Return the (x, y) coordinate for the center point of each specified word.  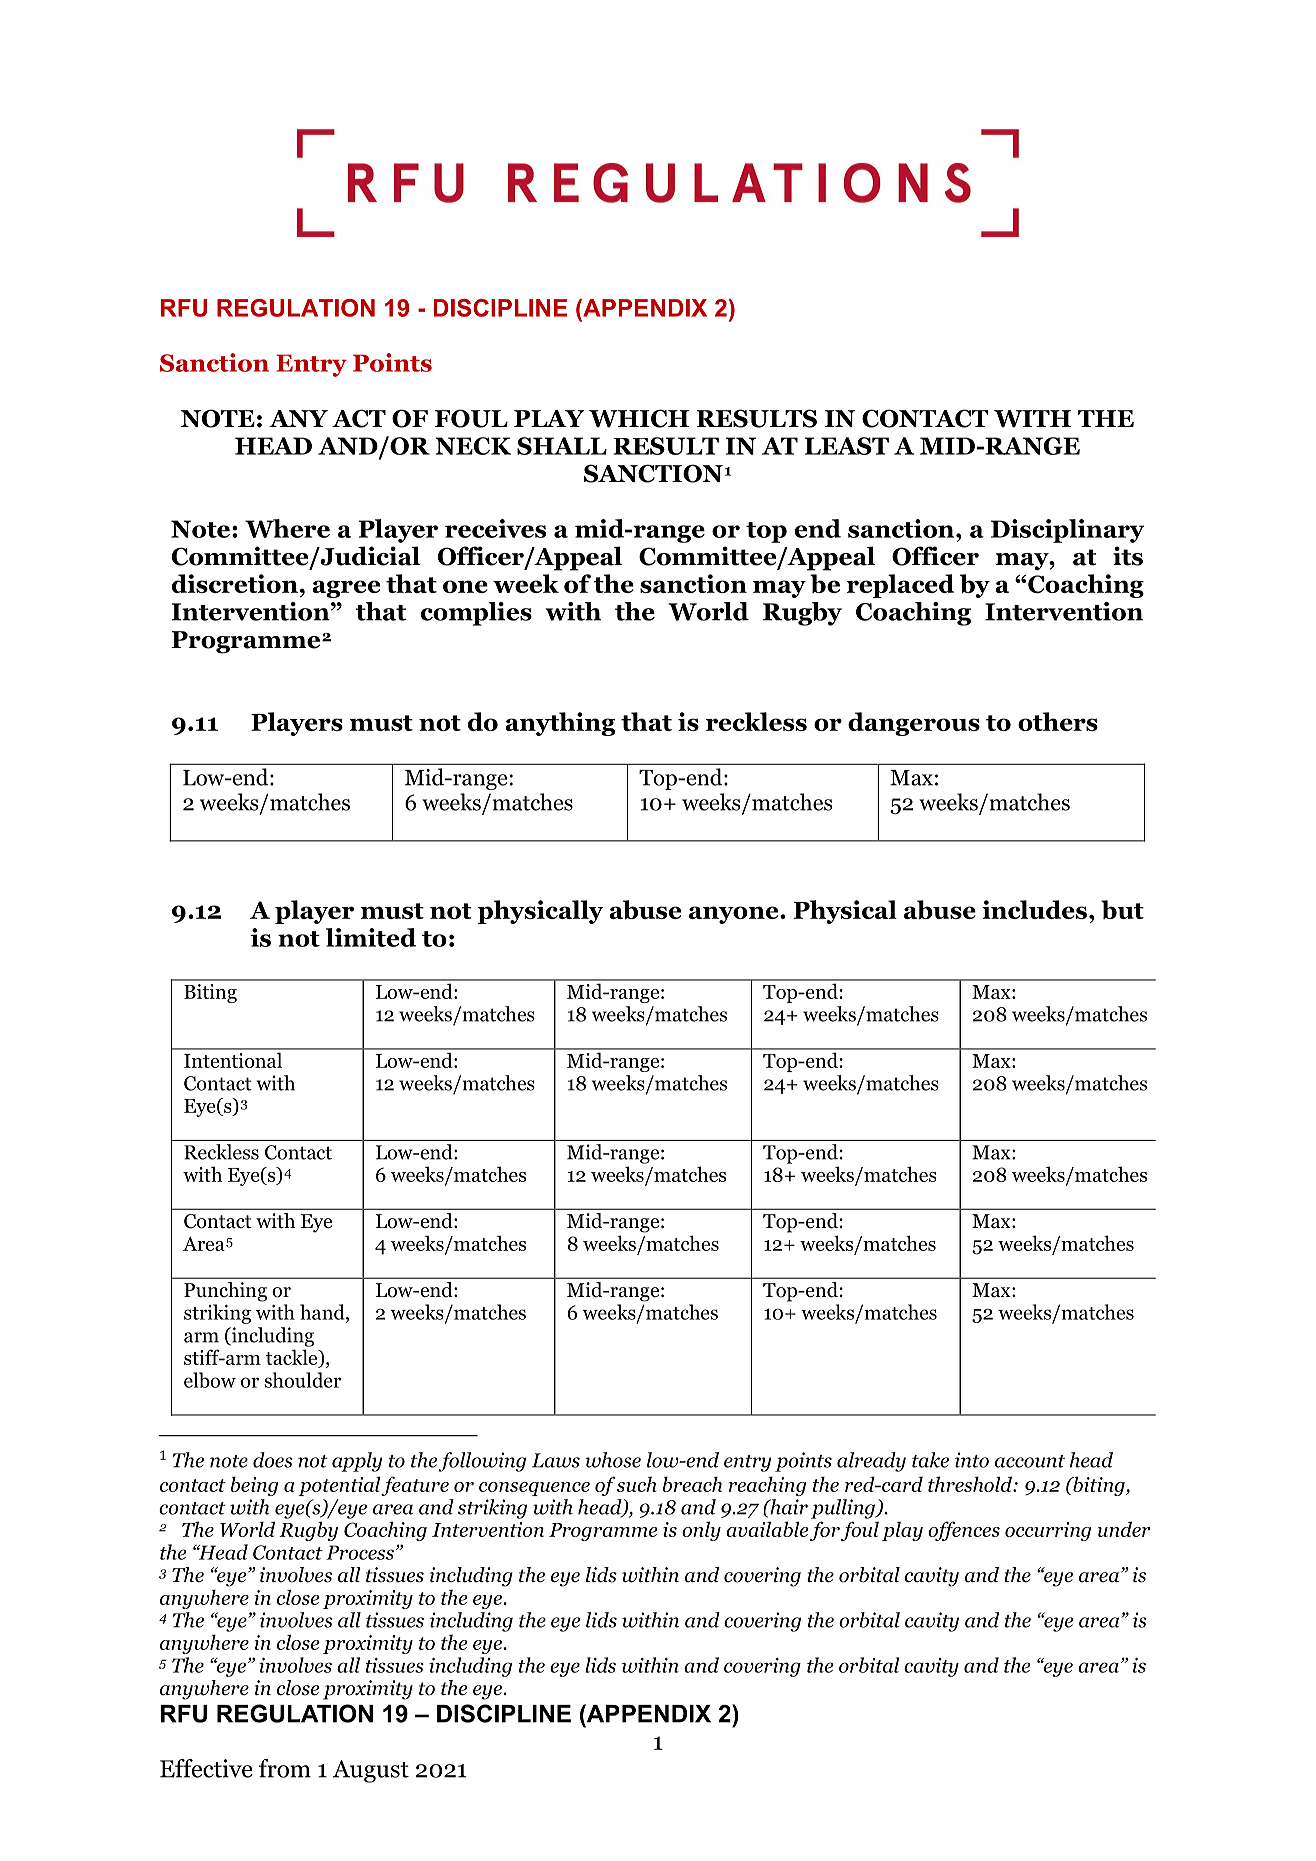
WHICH (639, 418)
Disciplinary (1067, 531)
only (701, 1531)
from (285, 1768)
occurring (1048, 1531)
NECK (473, 446)
